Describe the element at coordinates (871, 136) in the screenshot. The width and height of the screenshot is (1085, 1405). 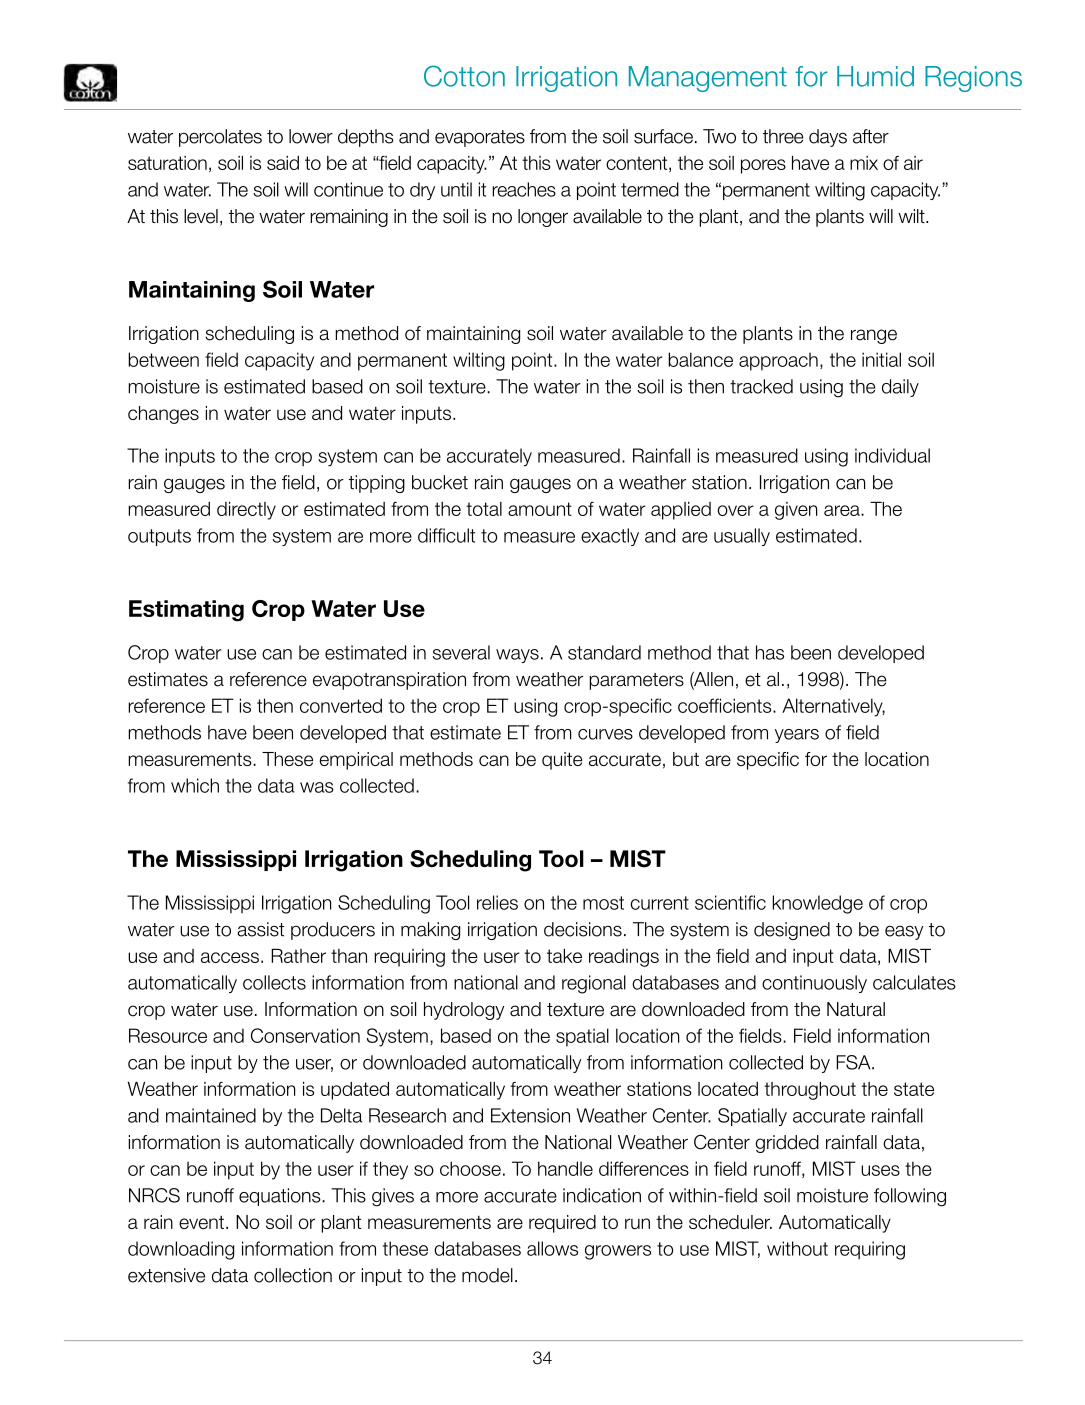
I see `after` at that location.
